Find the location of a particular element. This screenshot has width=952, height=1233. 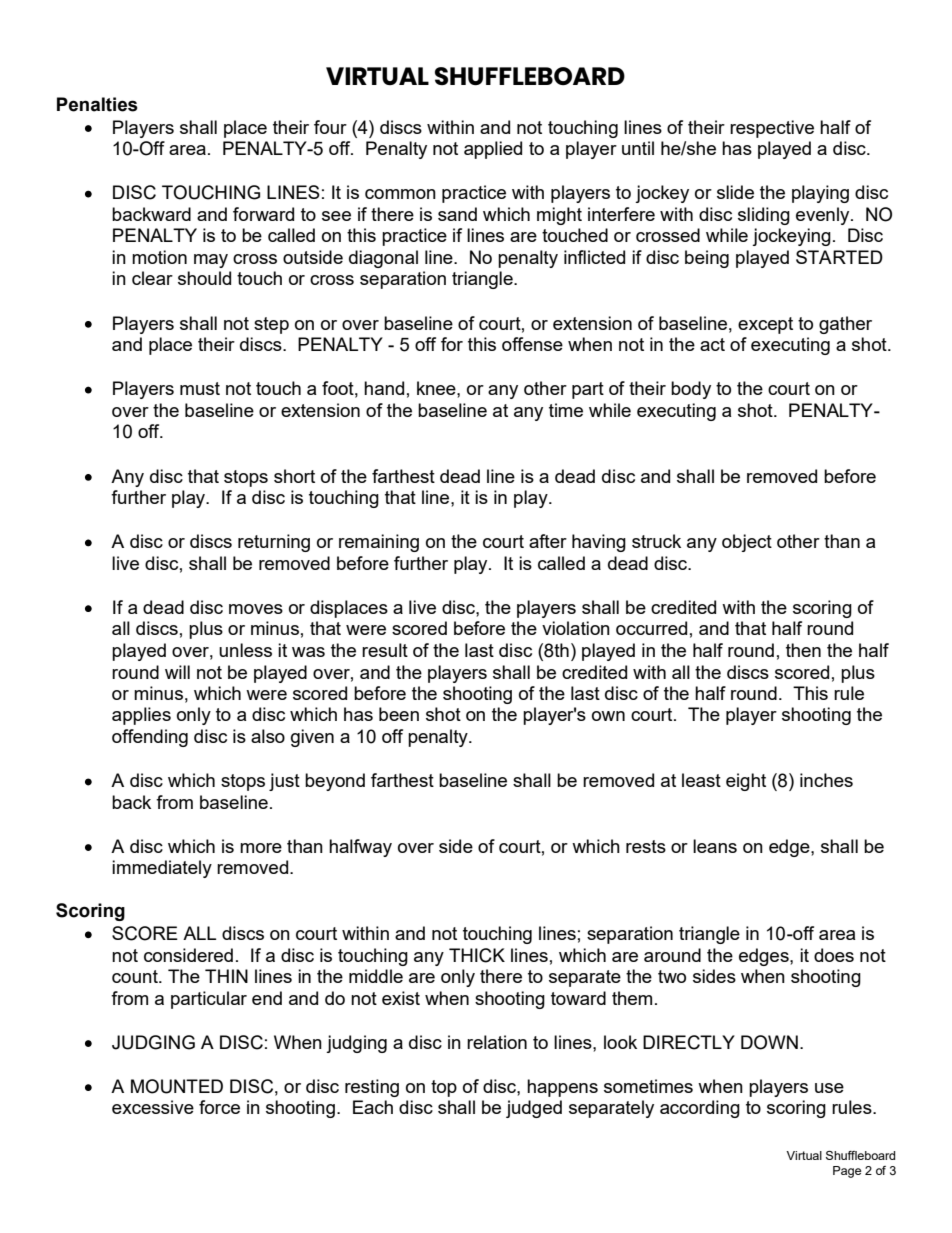

immediately is located at coordinates (162, 869).
